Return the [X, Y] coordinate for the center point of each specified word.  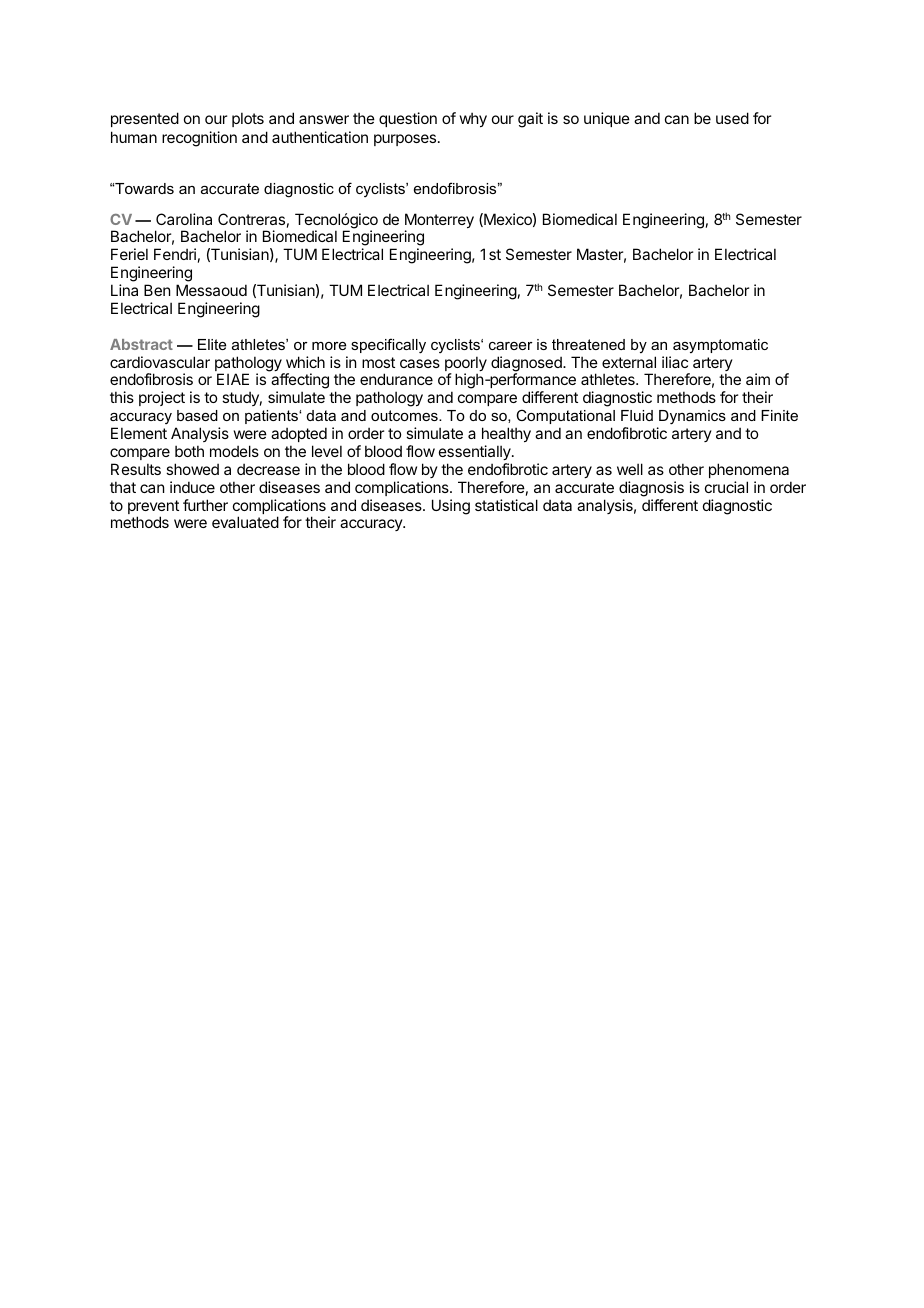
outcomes [405, 415]
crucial [726, 487]
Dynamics [692, 417]
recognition [199, 139]
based [197, 415]
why [473, 119]
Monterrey [439, 222]
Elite [212, 344]
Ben [157, 290]
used [732, 118]
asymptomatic [720, 346]
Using [451, 507]
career [511, 346]
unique [607, 119]
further [205, 505]
